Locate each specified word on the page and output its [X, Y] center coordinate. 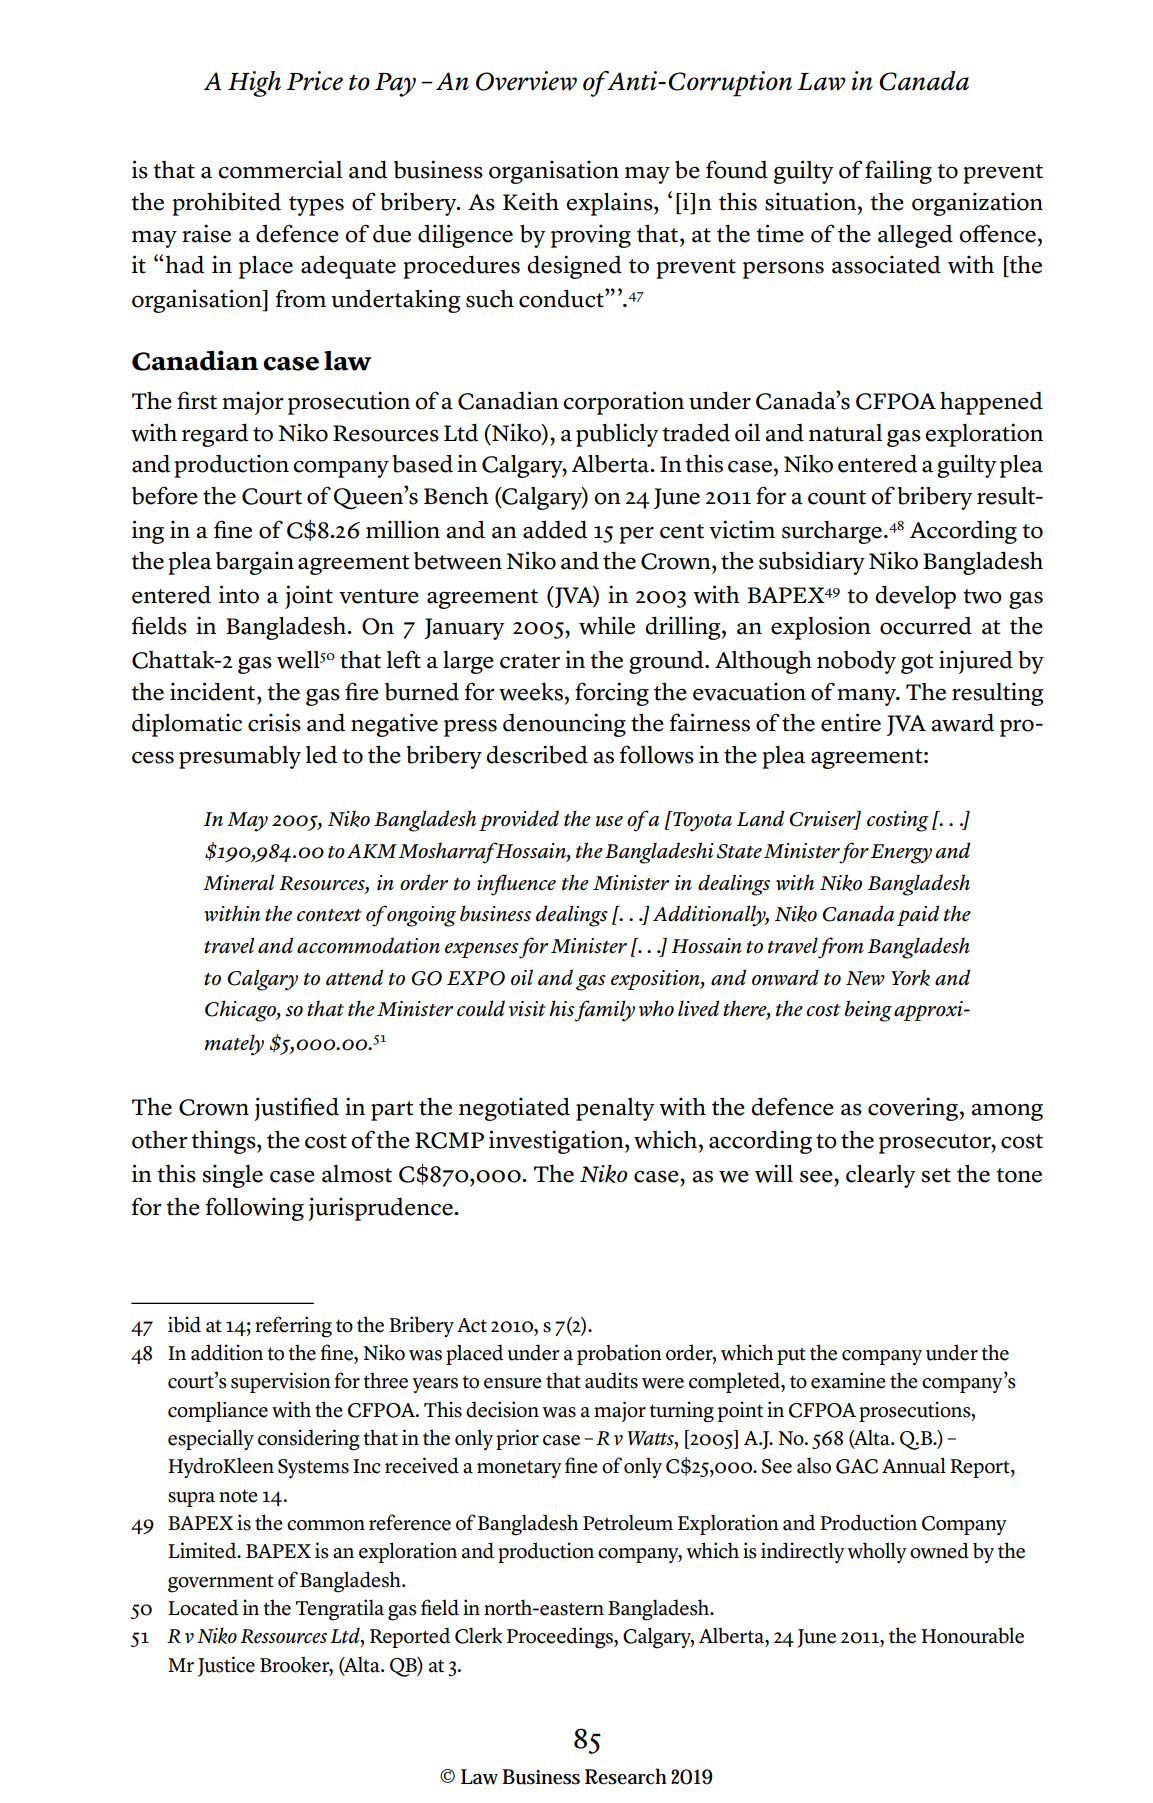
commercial [280, 169]
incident [214, 691]
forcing [612, 694]
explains [610, 204]
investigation [557, 1142]
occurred [926, 626]
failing [898, 172]
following [255, 1209]
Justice [226, 1666]
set [936, 1175]
